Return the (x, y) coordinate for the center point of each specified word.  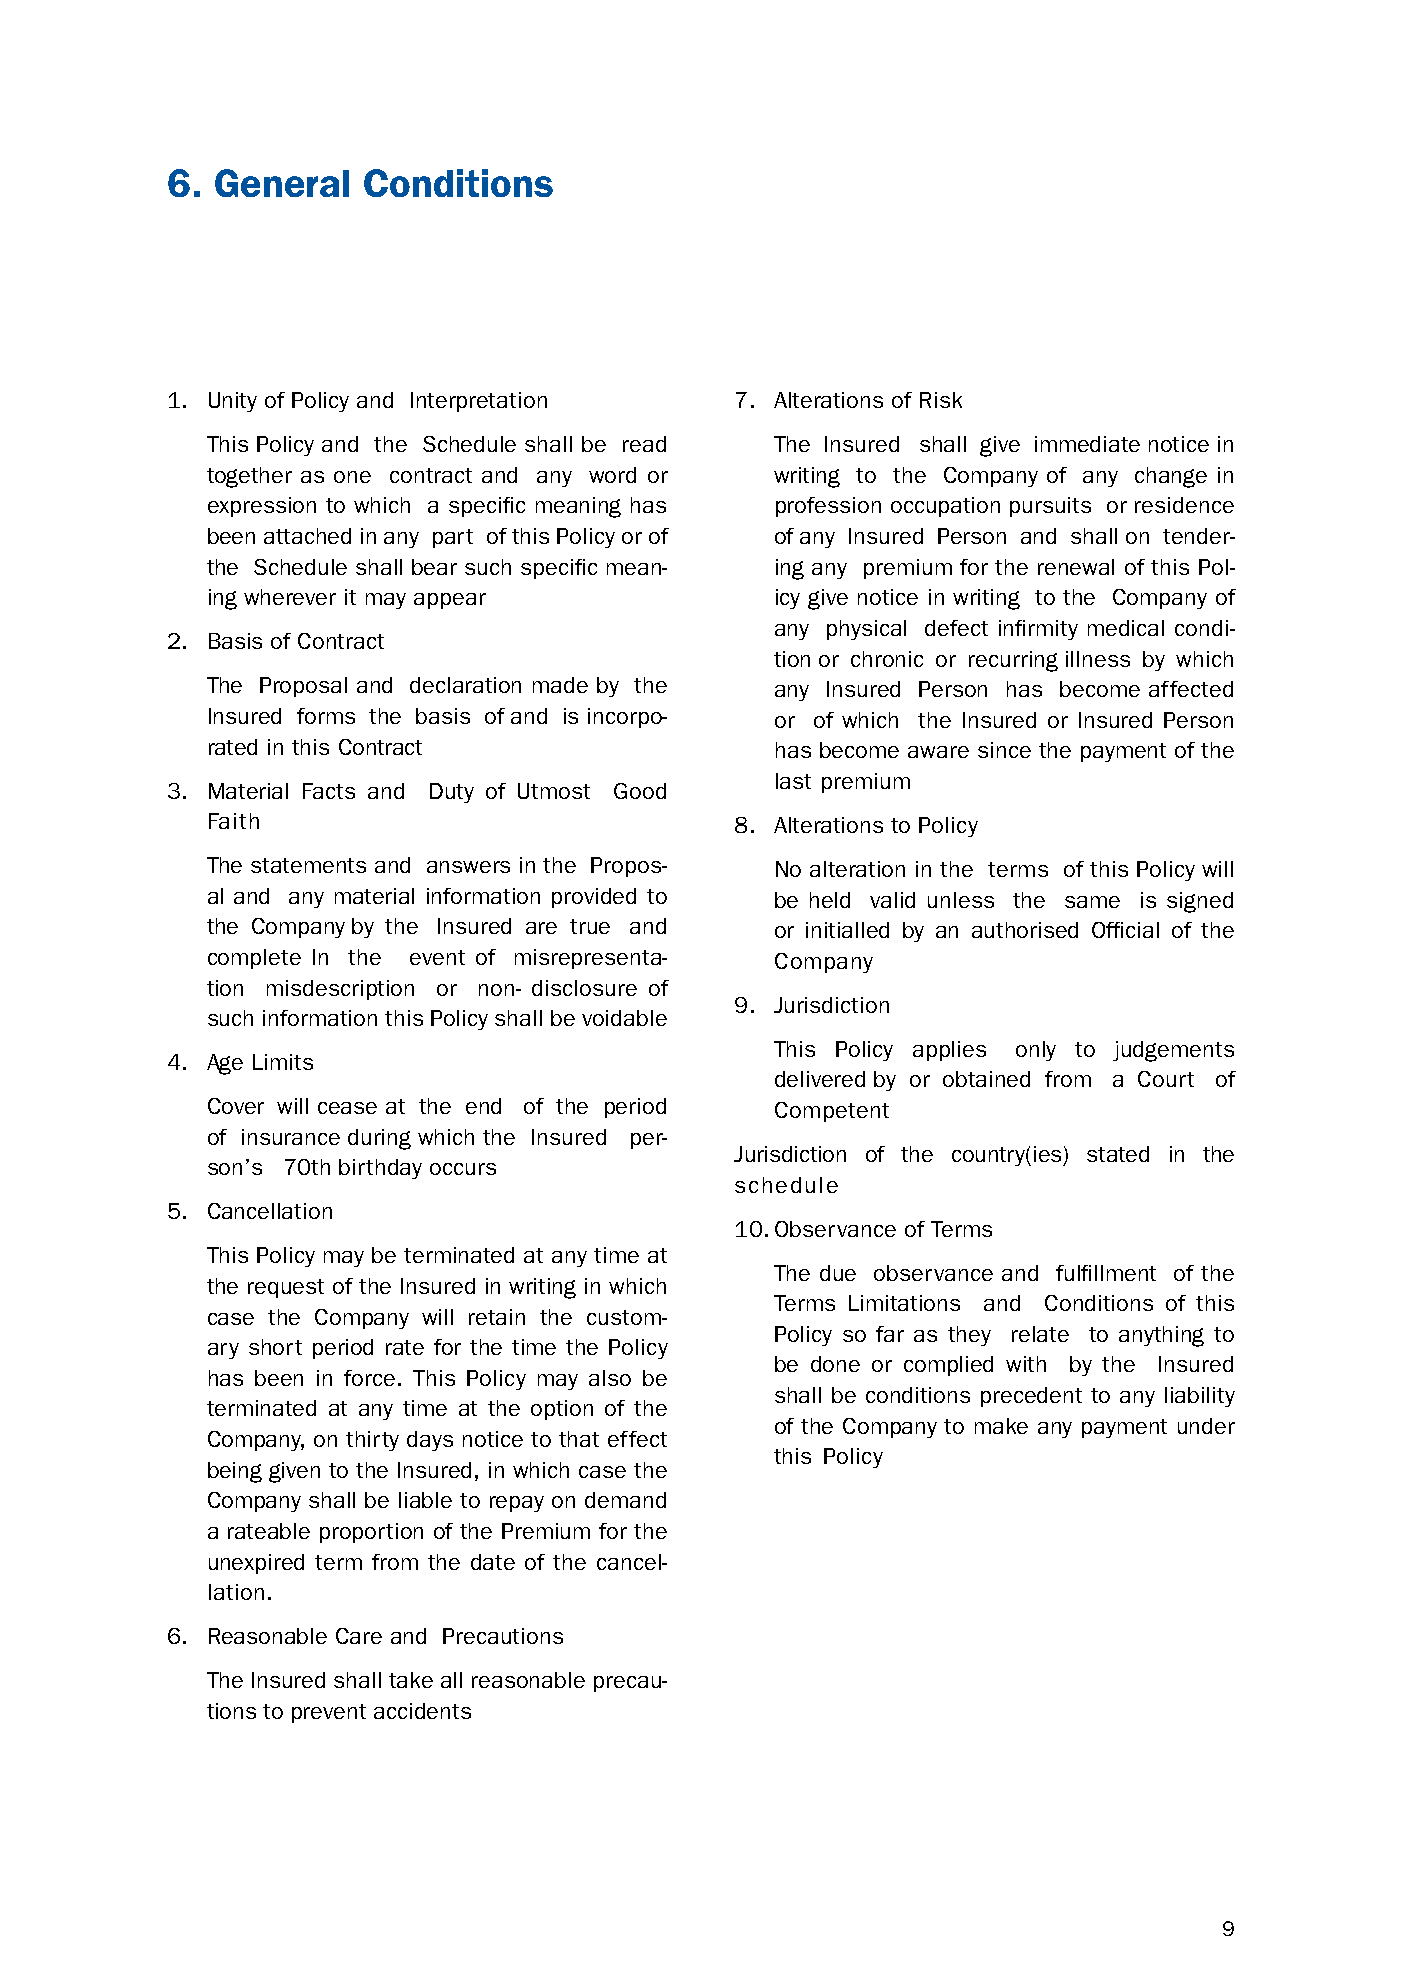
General (282, 183)
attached (307, 536)
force (369, 1378)
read (644, 444)
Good (640, 791)
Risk (941, 400)
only (1036, 1051)
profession (828, 507)
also (610, 1378)
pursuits (1050, 507)
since (1004, 750)
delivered (820, 1079)
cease (347, 1108)
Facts (329, 791)
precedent (1031, 1397)
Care (359, 1636)
